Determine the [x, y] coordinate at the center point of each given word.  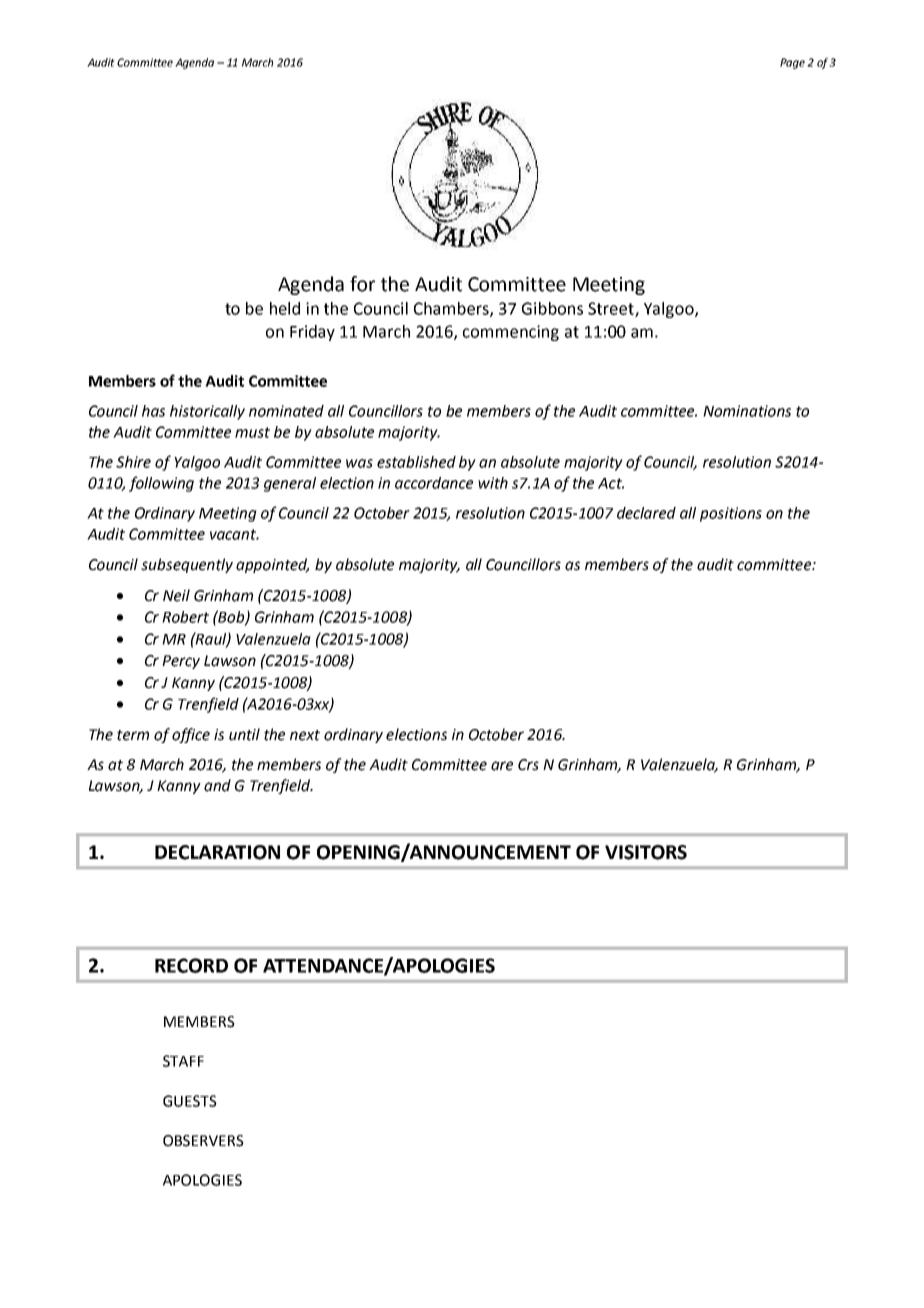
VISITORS [646, 852]
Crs [528, 765]
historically [207, 412]
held [285, 308]
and [217, 785]
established [416, 462]
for [362, 284]
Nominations [747, 411]
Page [792, 63]
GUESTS [190, 1101]
